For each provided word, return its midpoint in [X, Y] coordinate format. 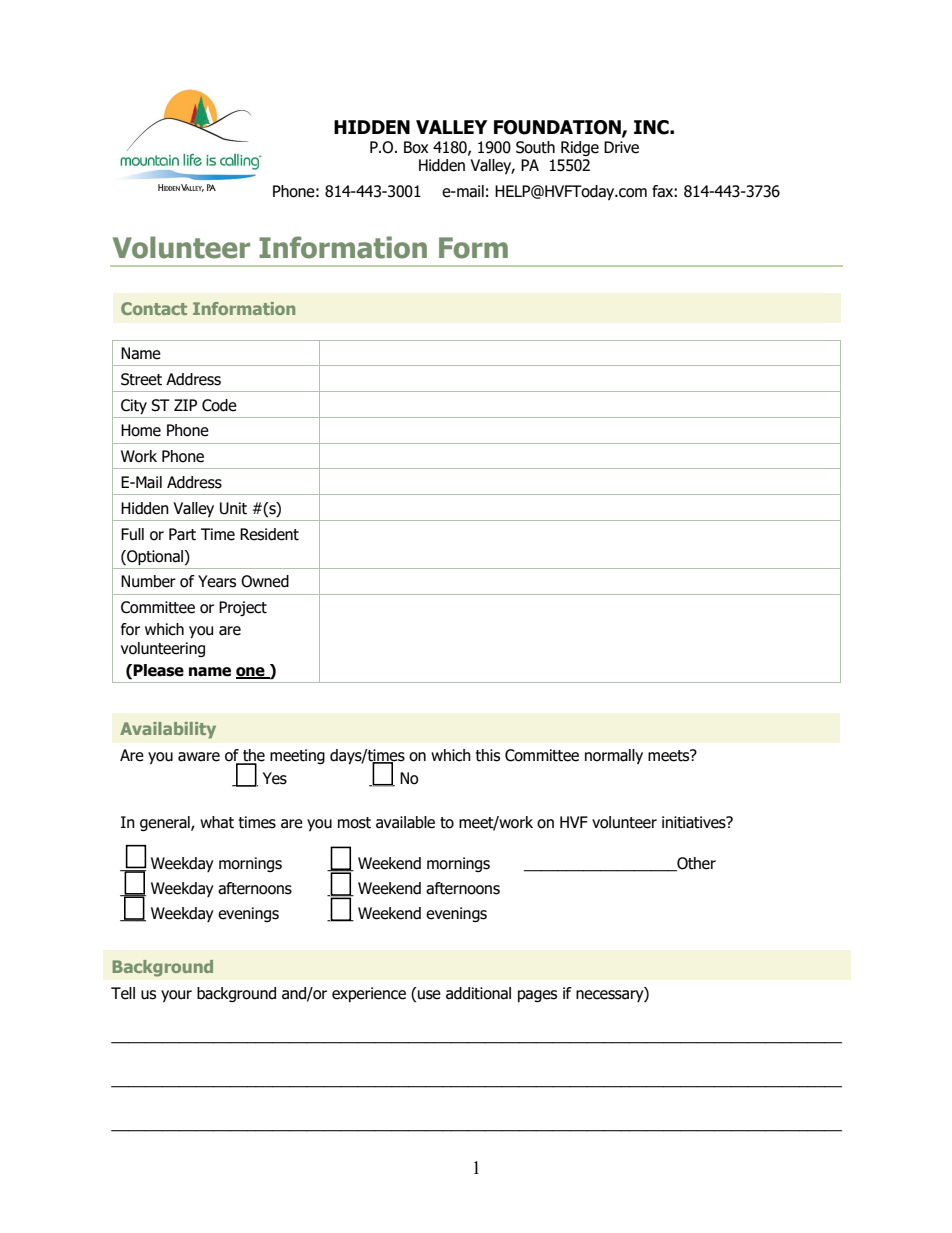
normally [614, 756]
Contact [154, 308]
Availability [168, 730]
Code [219, 405]
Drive [621, 147]
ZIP [185, 405]
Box [416, 147]
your [176, 996]
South [535, 147]
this [488, 755]
